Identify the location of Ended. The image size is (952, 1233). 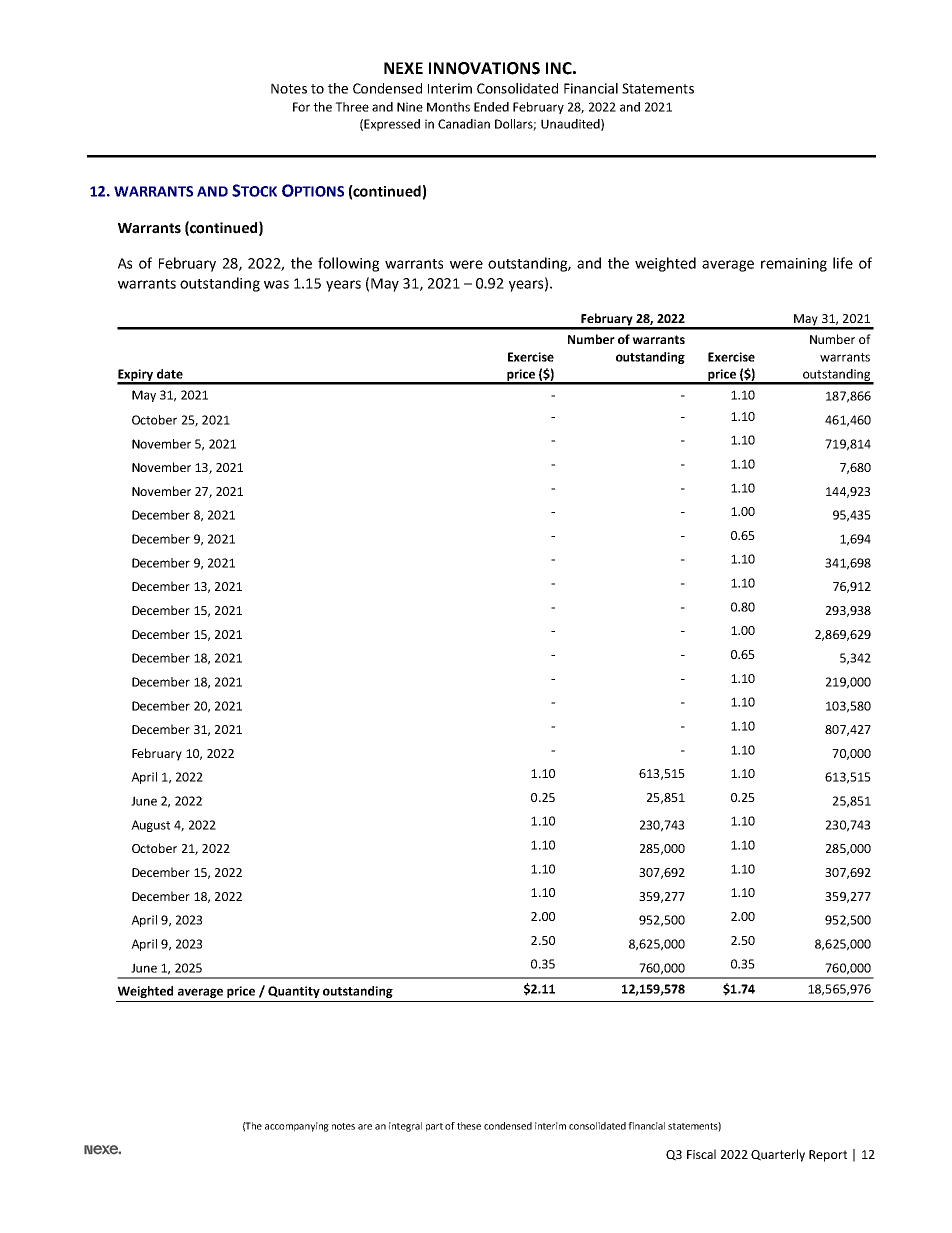
(491, 107).
